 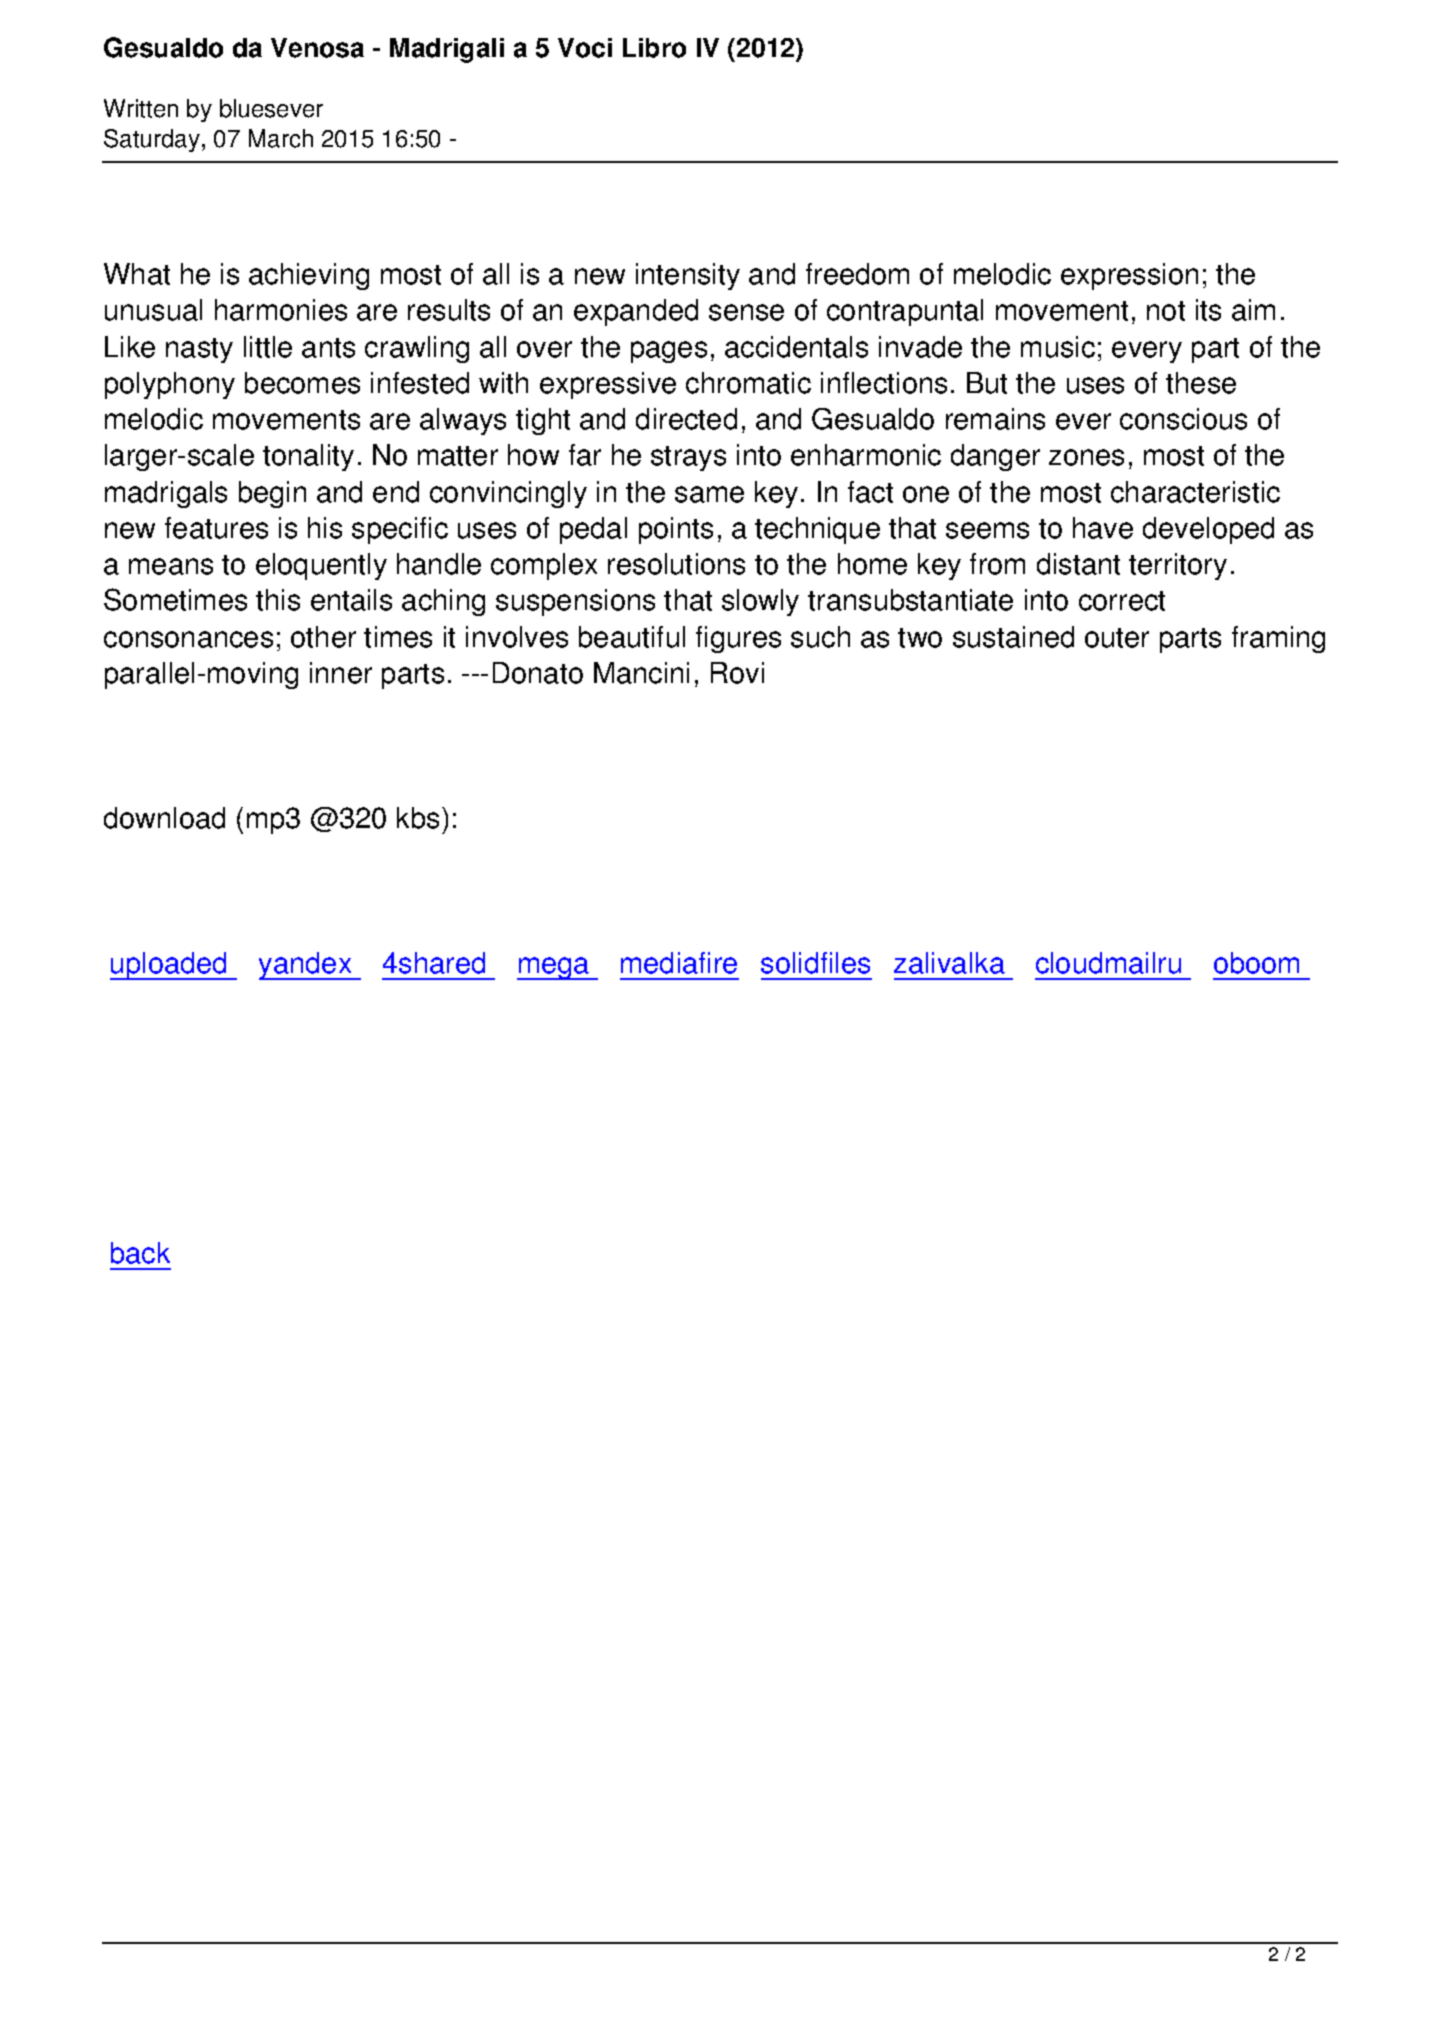 I want to click on mediafire, so click(x=679, y=963).
